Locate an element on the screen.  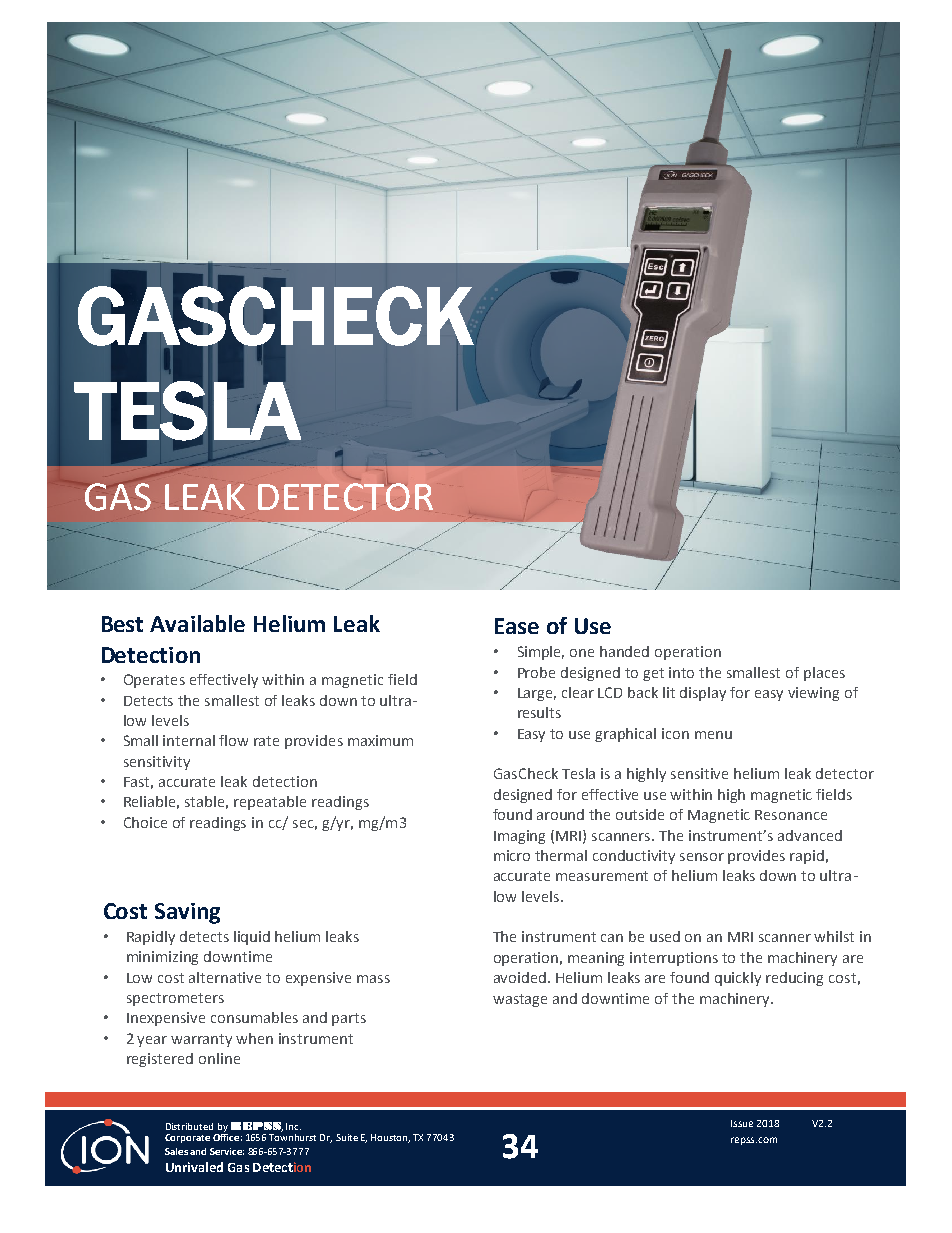
micro is located at coordinates (512, 855).
